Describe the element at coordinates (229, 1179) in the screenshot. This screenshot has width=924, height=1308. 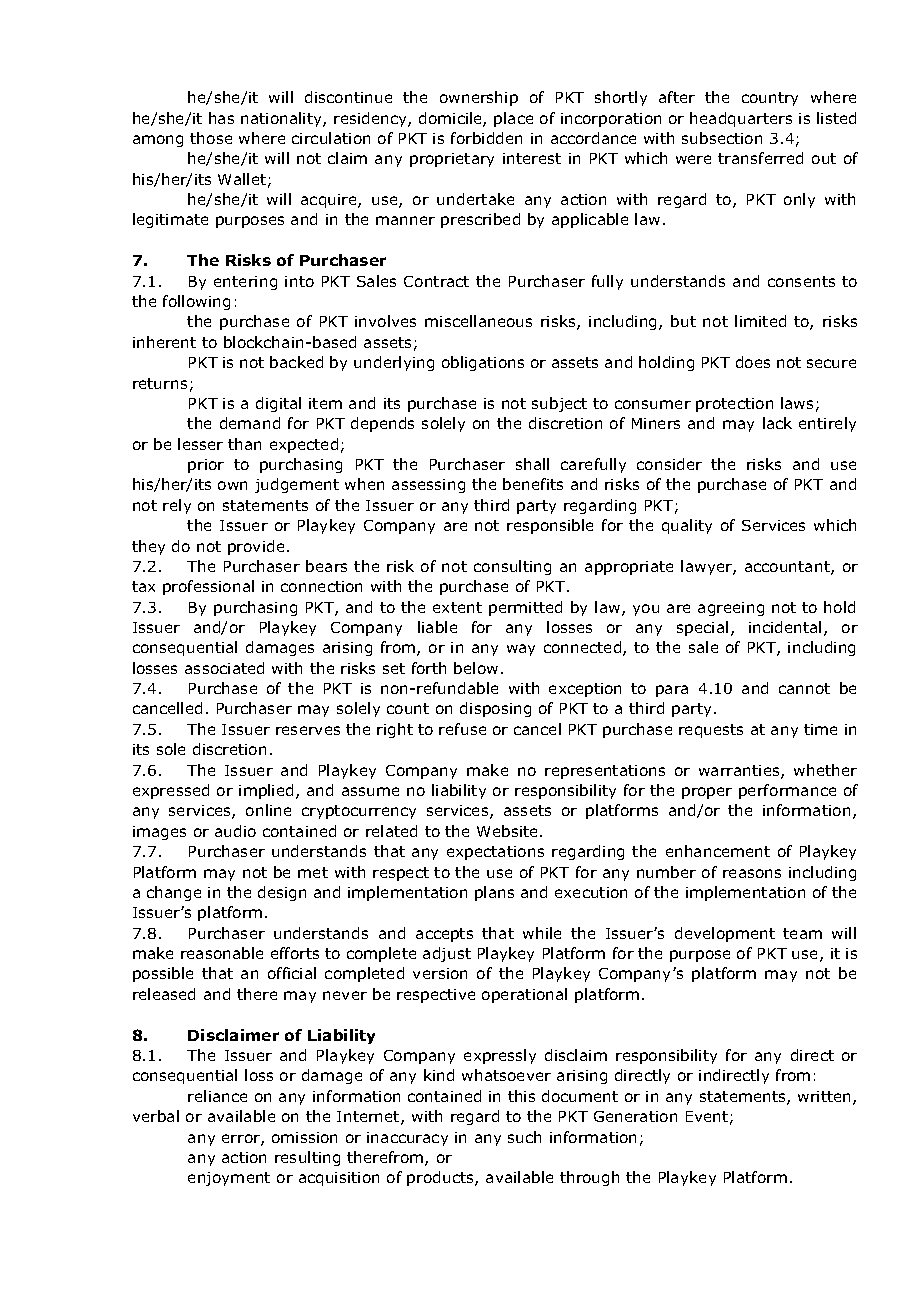
I see `enjoyment` at that location.
